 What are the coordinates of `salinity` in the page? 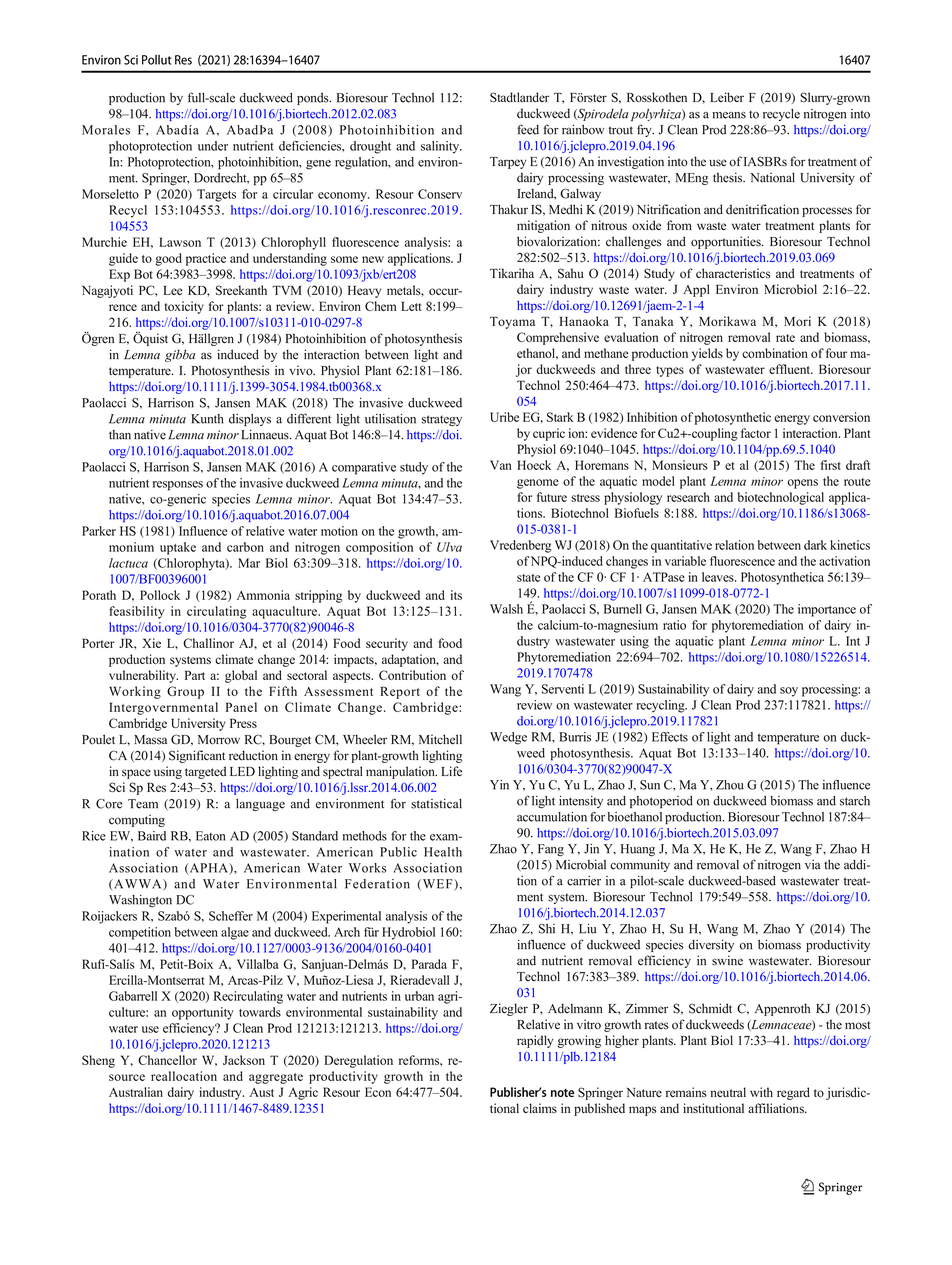 It's located at (441, 147).
